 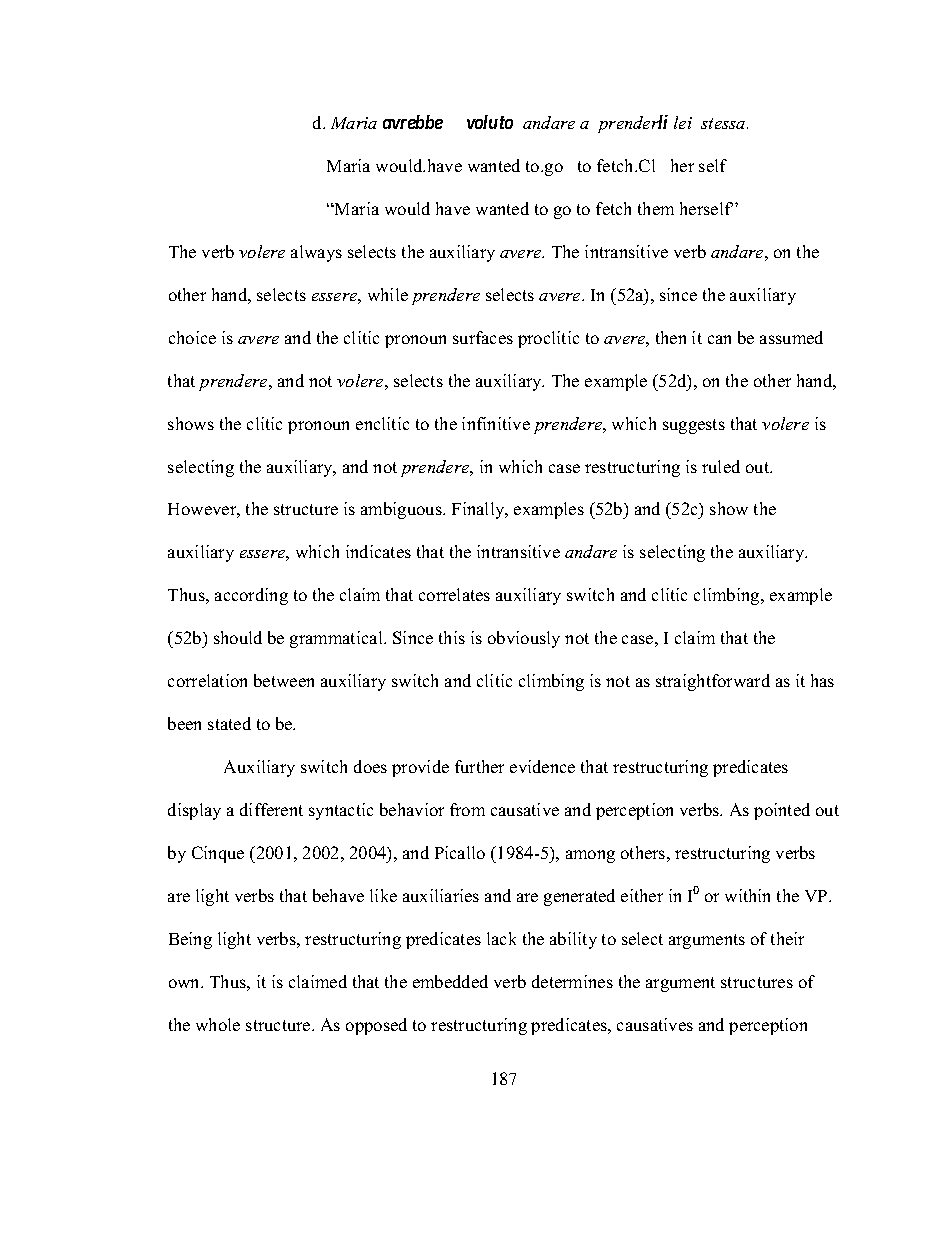 I want to click on stated, so click(x=229, y=723).
